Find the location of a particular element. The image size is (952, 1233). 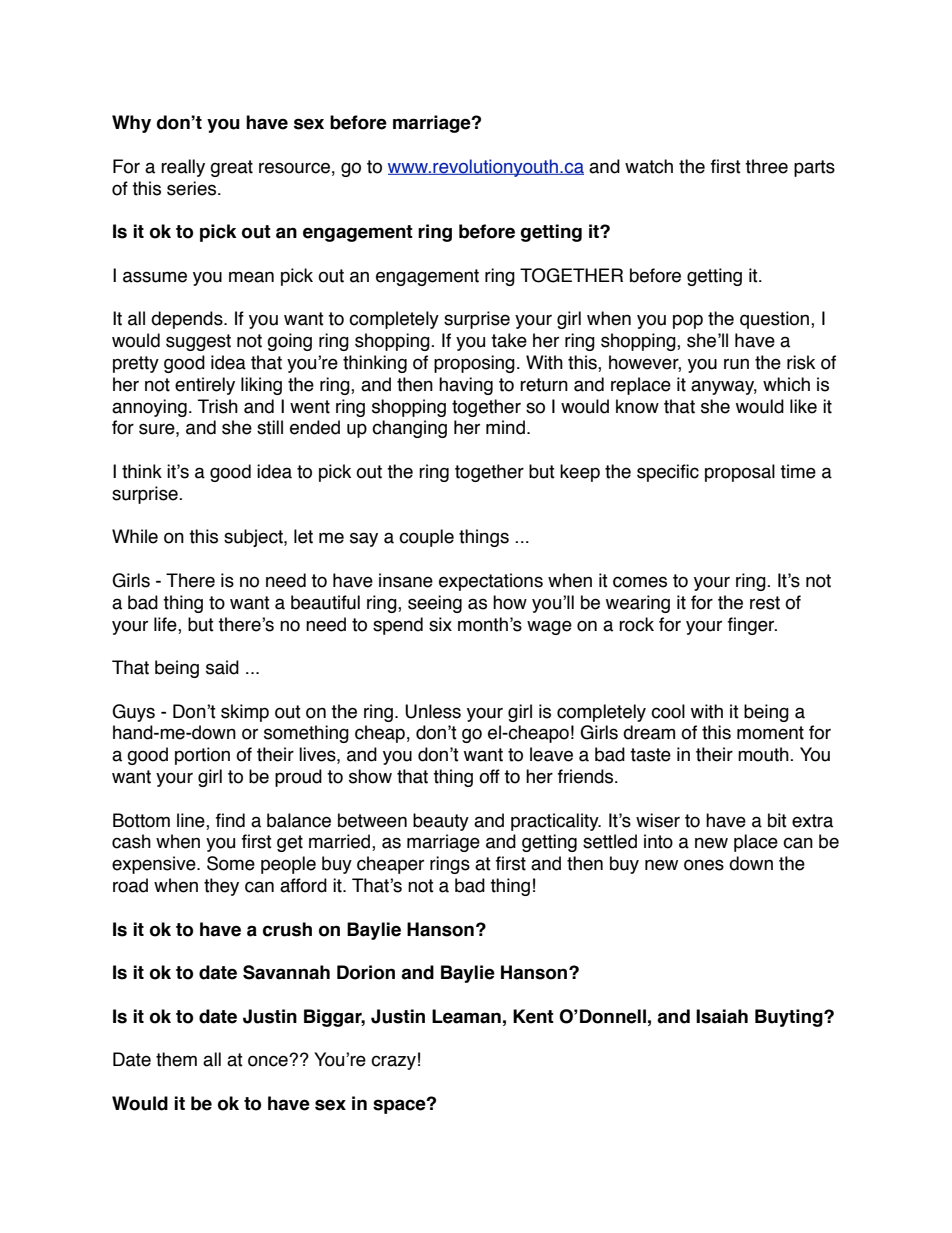

they is located at coordinates (221, 887).
